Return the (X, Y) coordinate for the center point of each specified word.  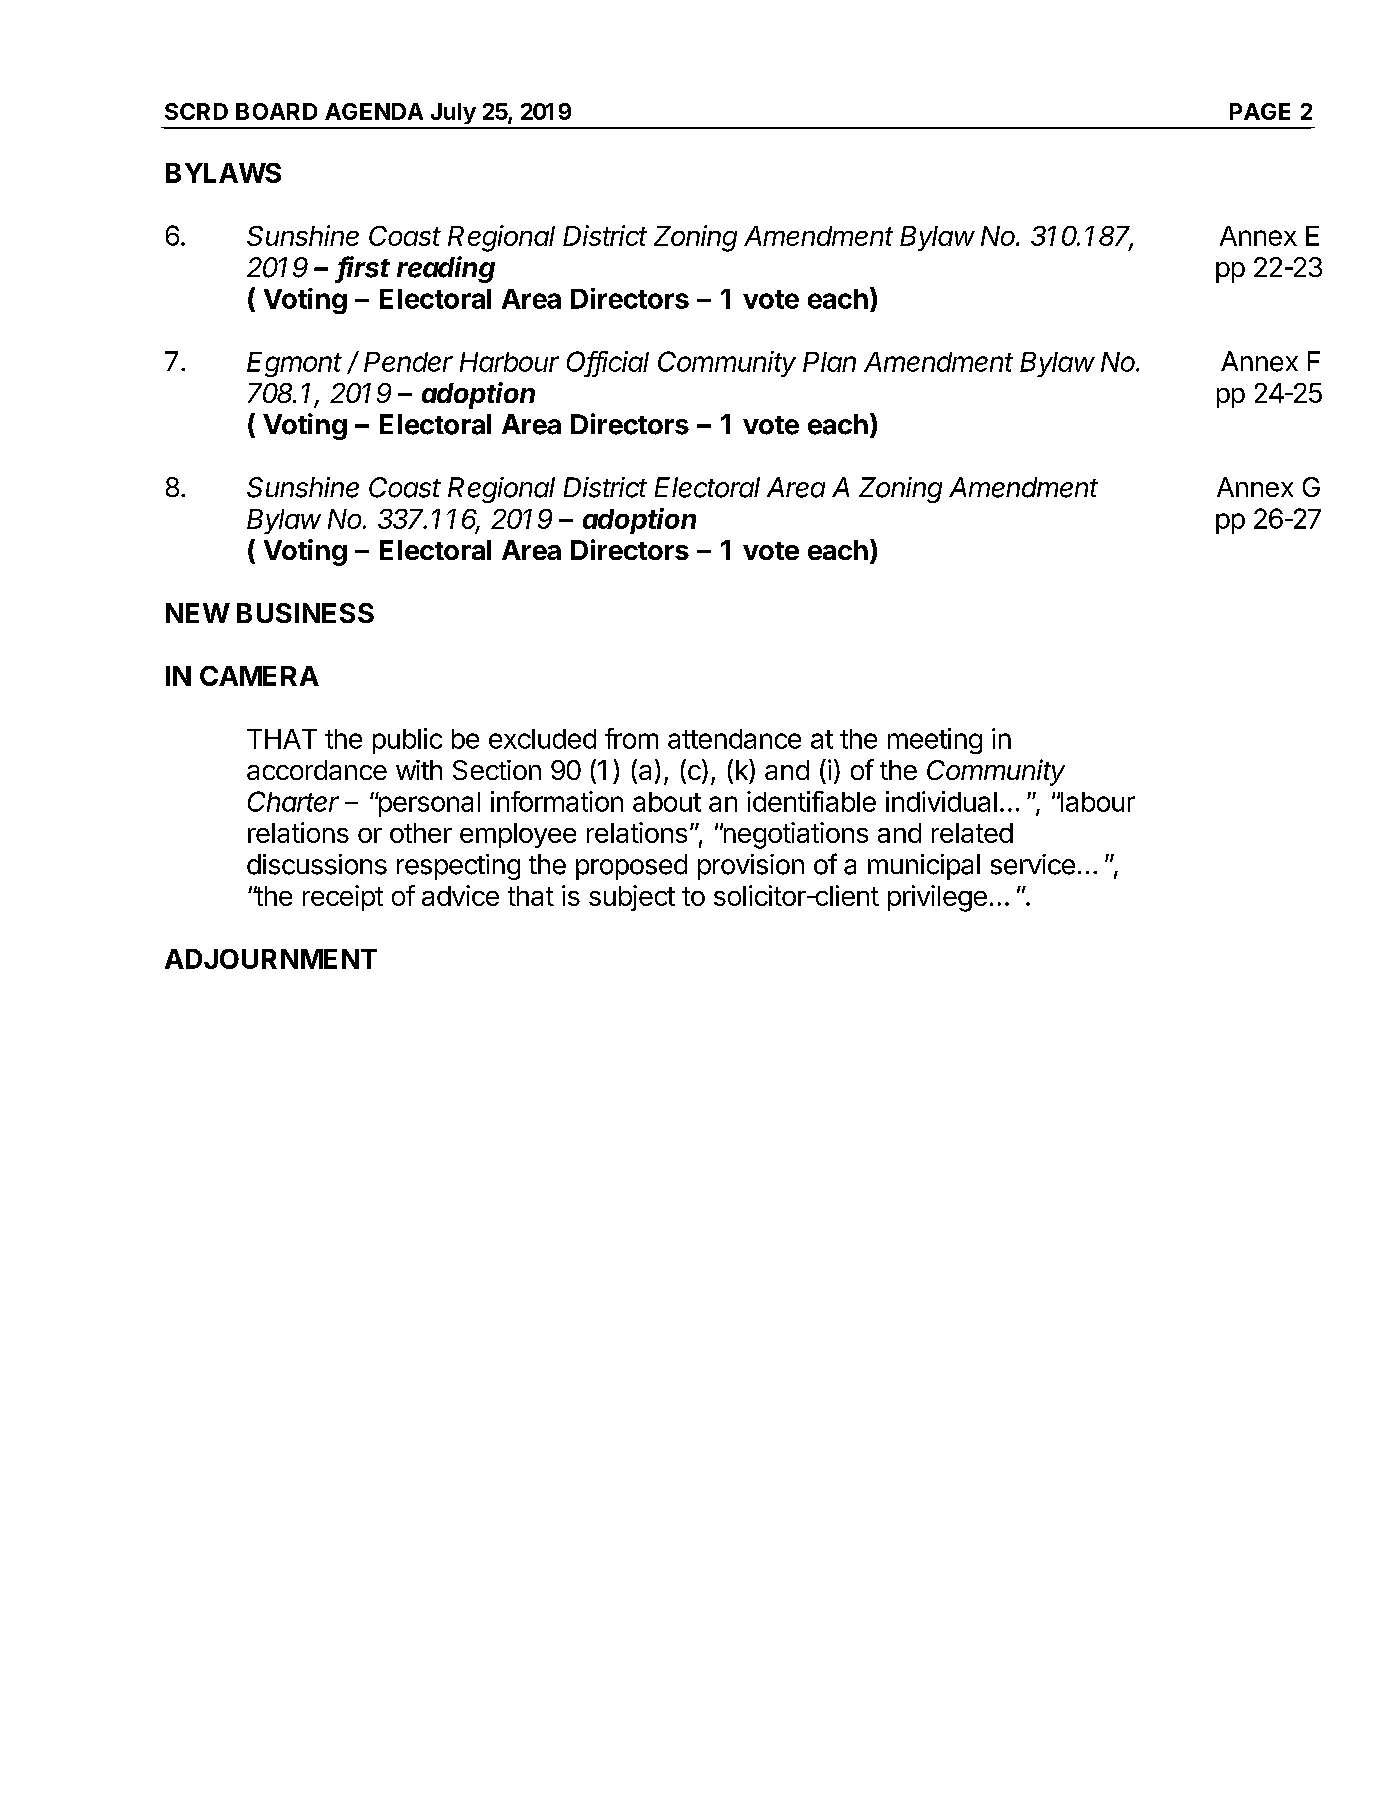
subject (632, 898)
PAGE (1260, 111)
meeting (935, 741)
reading (446, 269)
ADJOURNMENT (271, 959)
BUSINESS (305, 613)
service (1033, 864)
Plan (829, 362)
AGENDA (374, 111)
